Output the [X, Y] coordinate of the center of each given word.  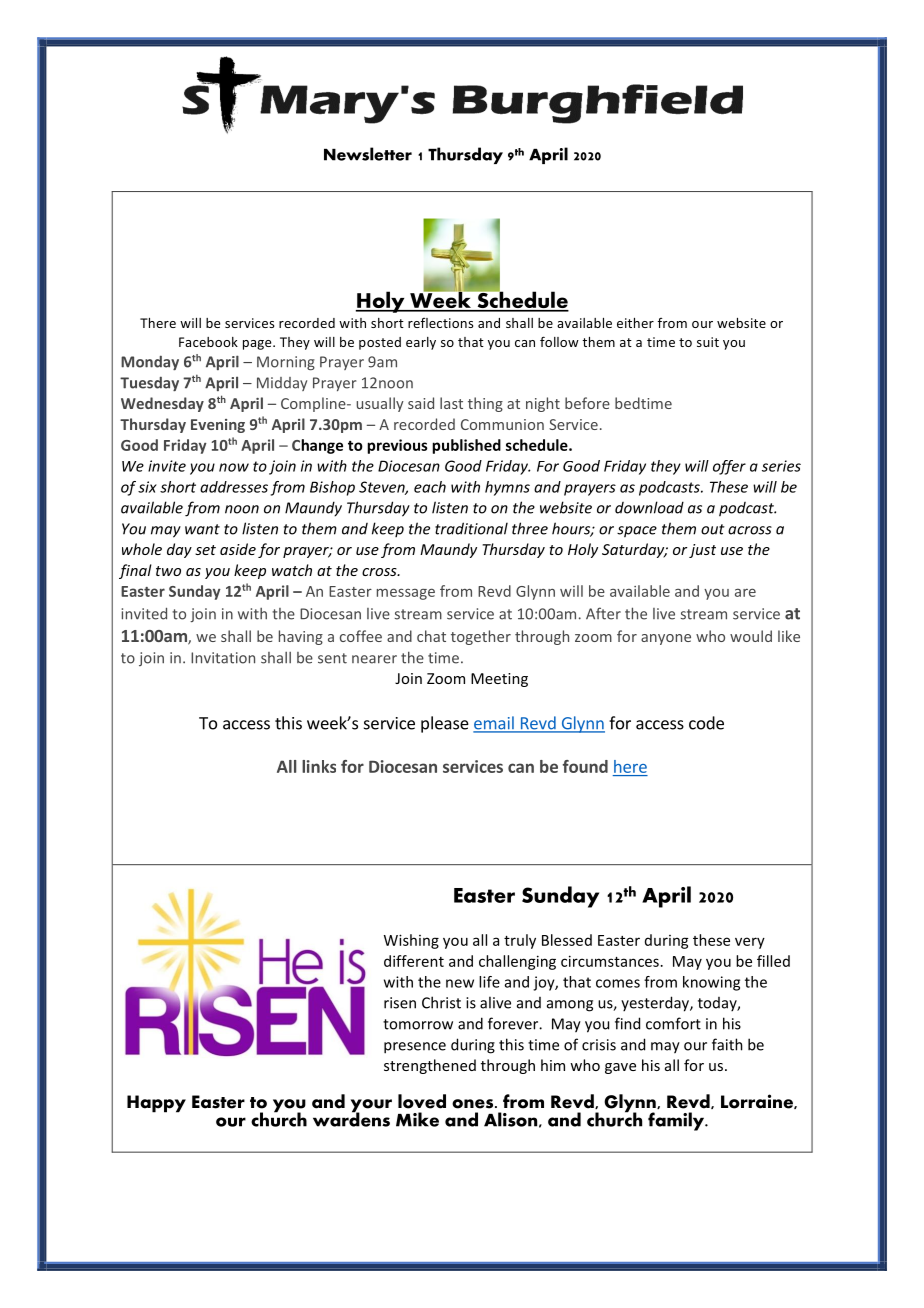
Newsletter [368, 154]
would [751, 636]
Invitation [223, 658]
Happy [156, 1104]
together [481, 637]
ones [472, 1104]
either [635, 323]
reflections [440, 323]
